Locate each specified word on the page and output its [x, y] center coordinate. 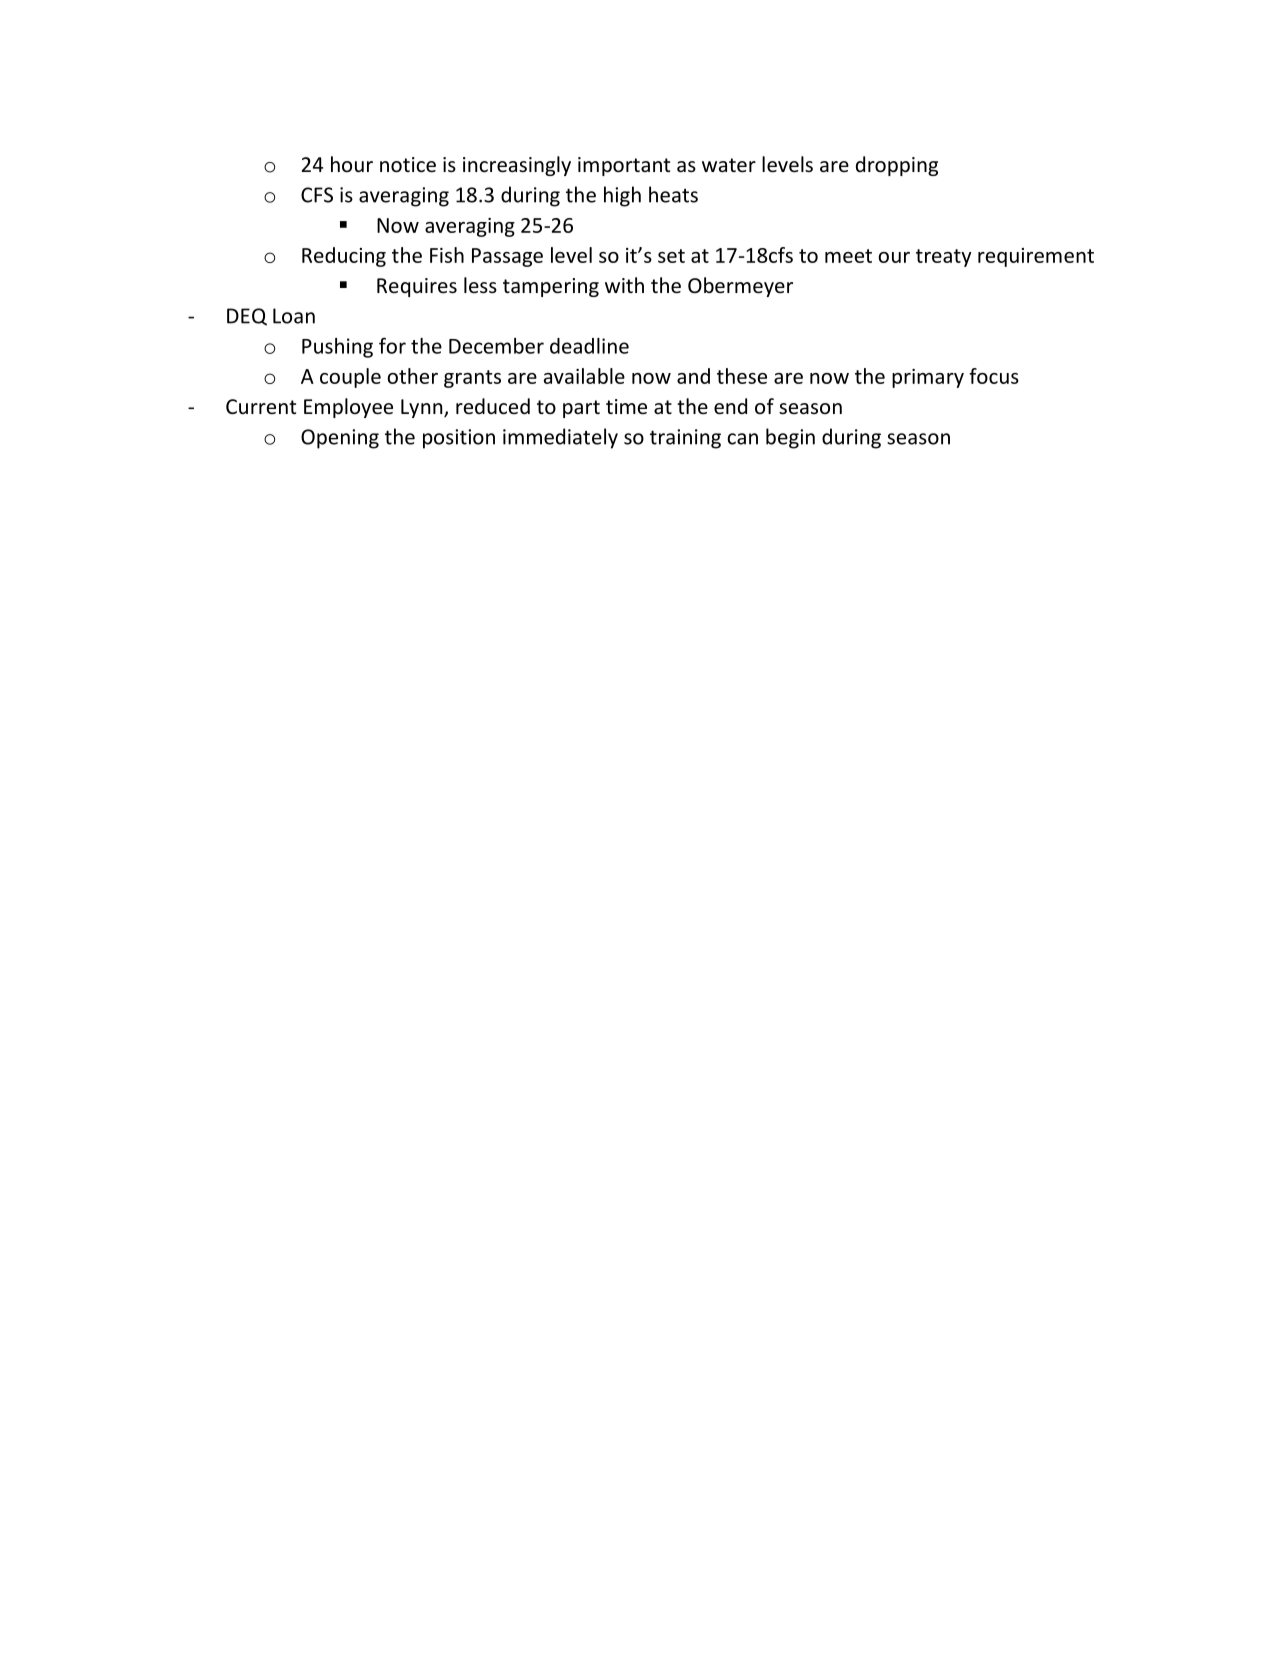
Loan [294, 316]
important [624, 166]
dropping [897, 166]
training [685, 439]
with [624, 285]
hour [352, 164]
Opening [340, 439]
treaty [944, 258]
